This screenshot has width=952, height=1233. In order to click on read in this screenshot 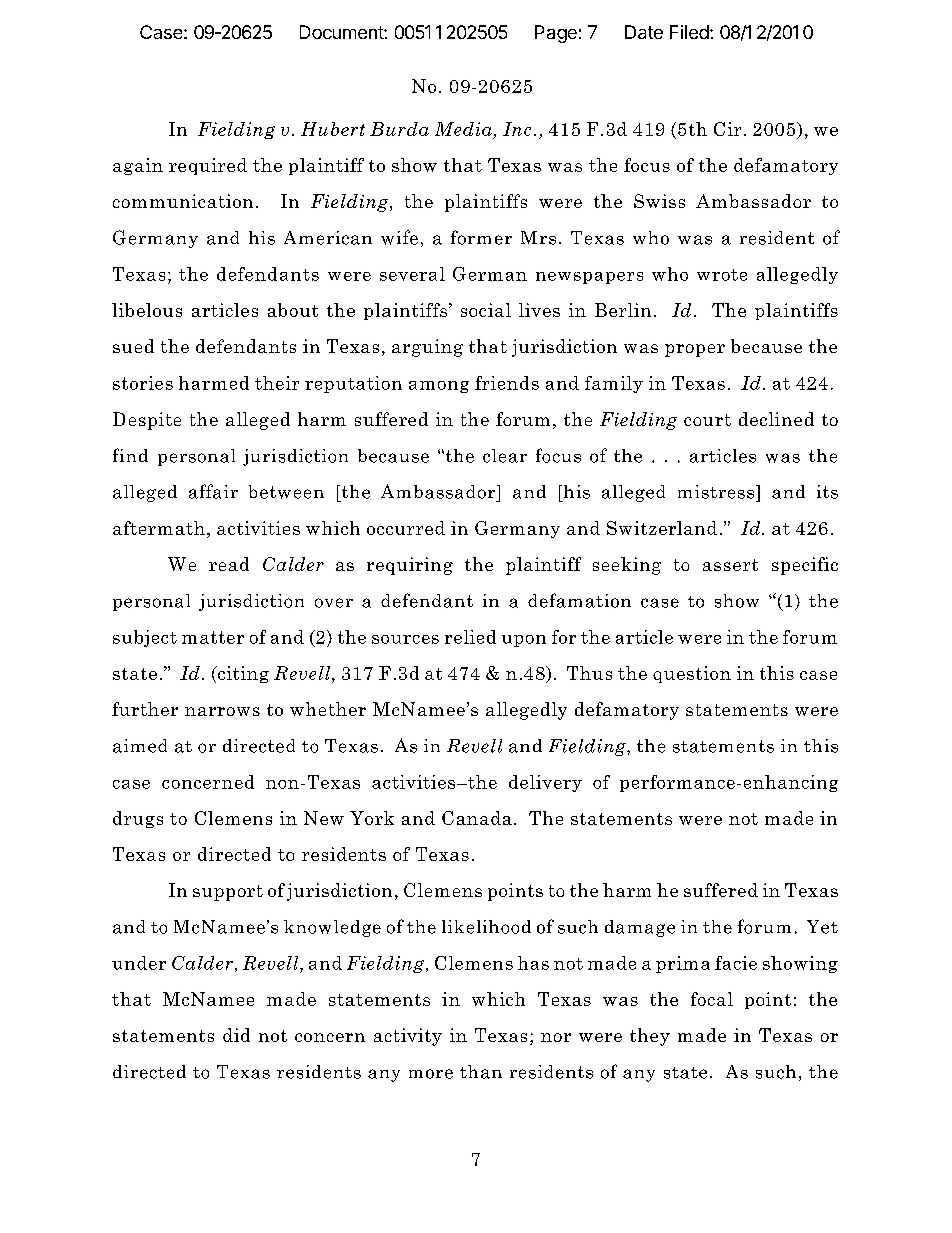, I will do `click(229, 564)`.
